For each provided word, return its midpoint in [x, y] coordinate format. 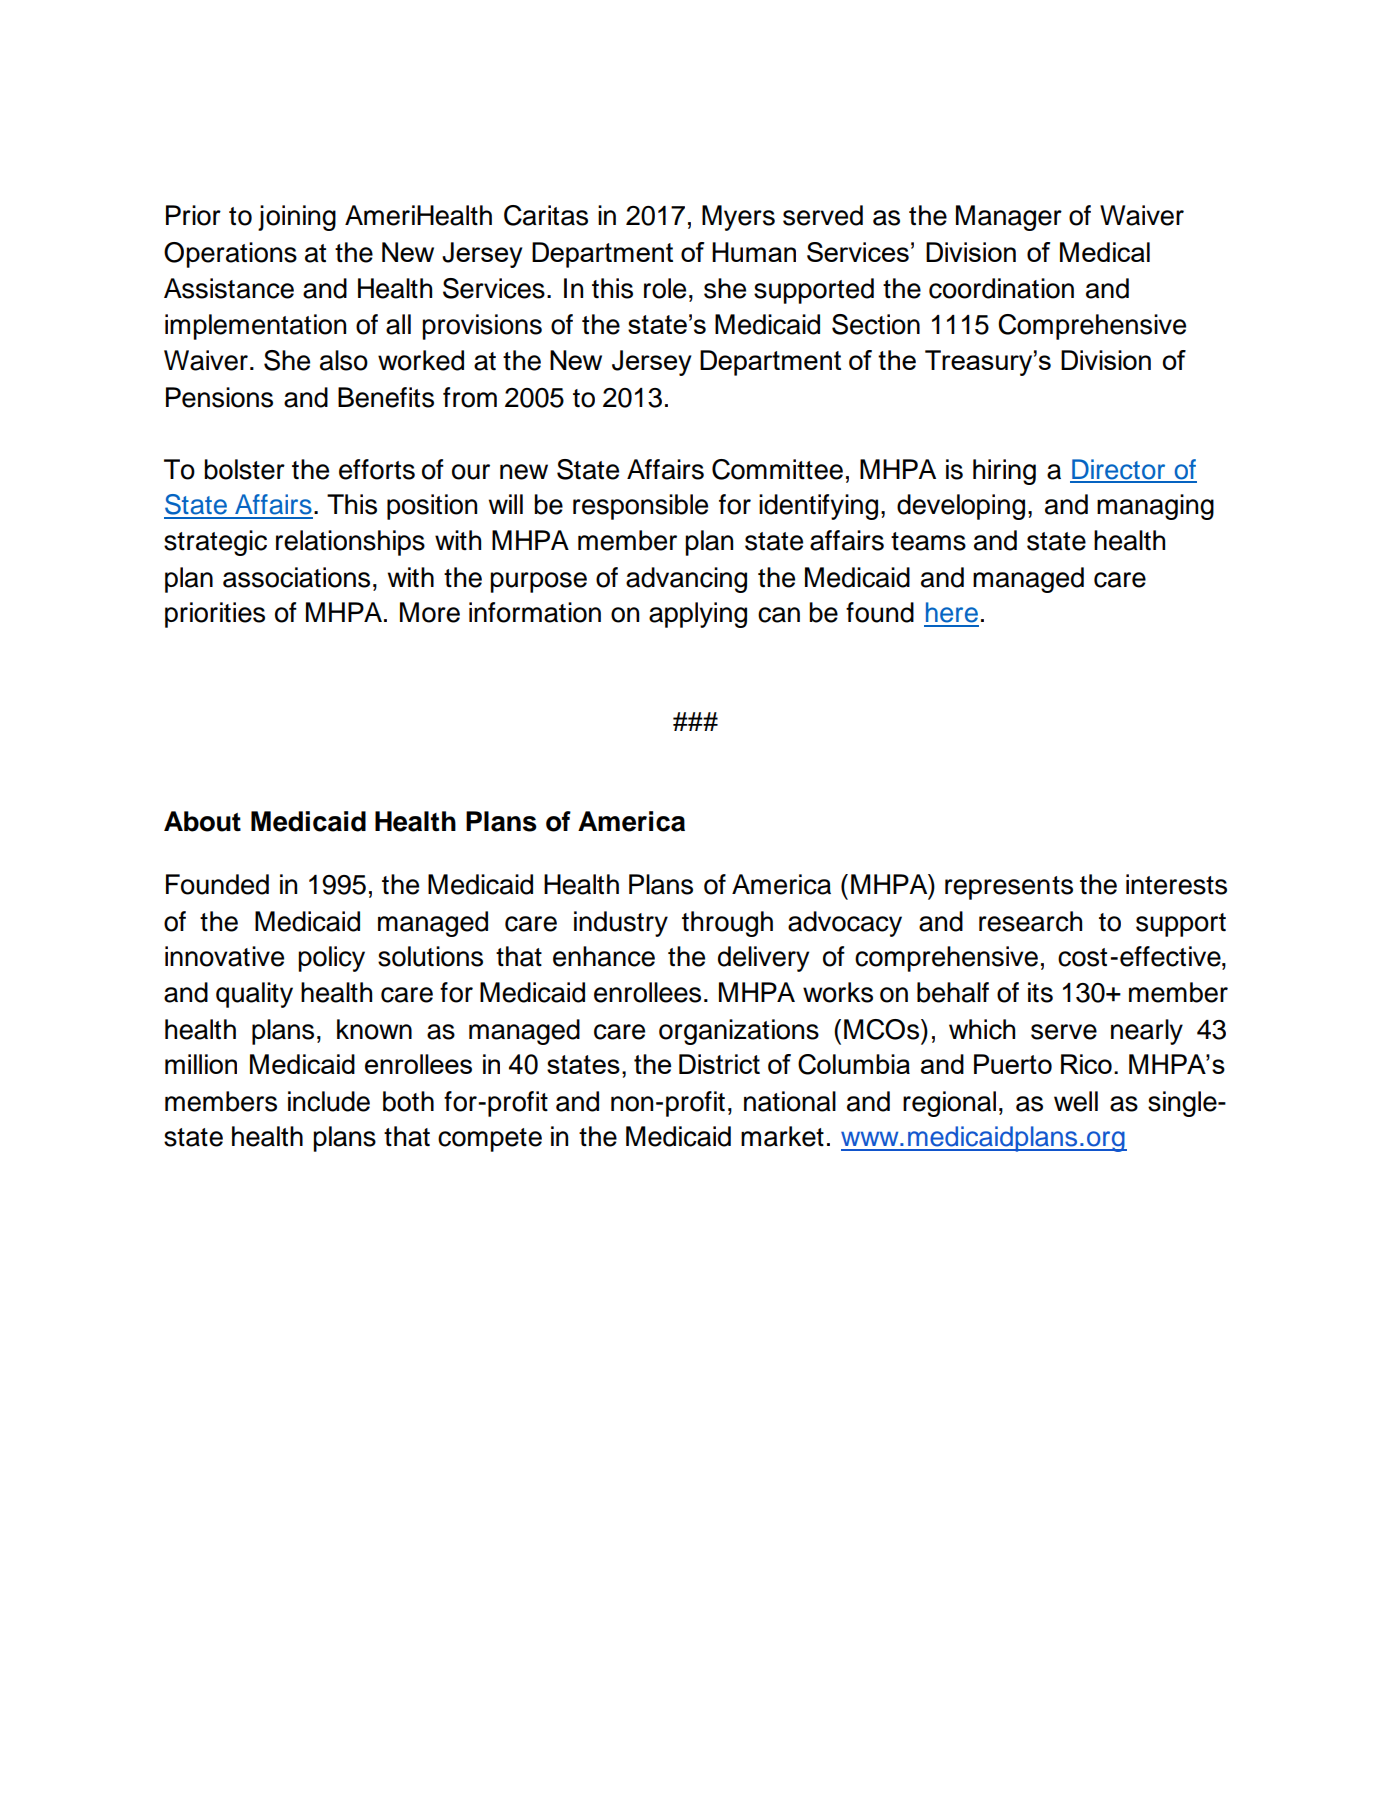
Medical [1105, 252]
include [329, 1101]
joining [297, 218]
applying [698, 615]
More [430, 612]
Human [754, 252]
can [779, 615]
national [790, 1101]
